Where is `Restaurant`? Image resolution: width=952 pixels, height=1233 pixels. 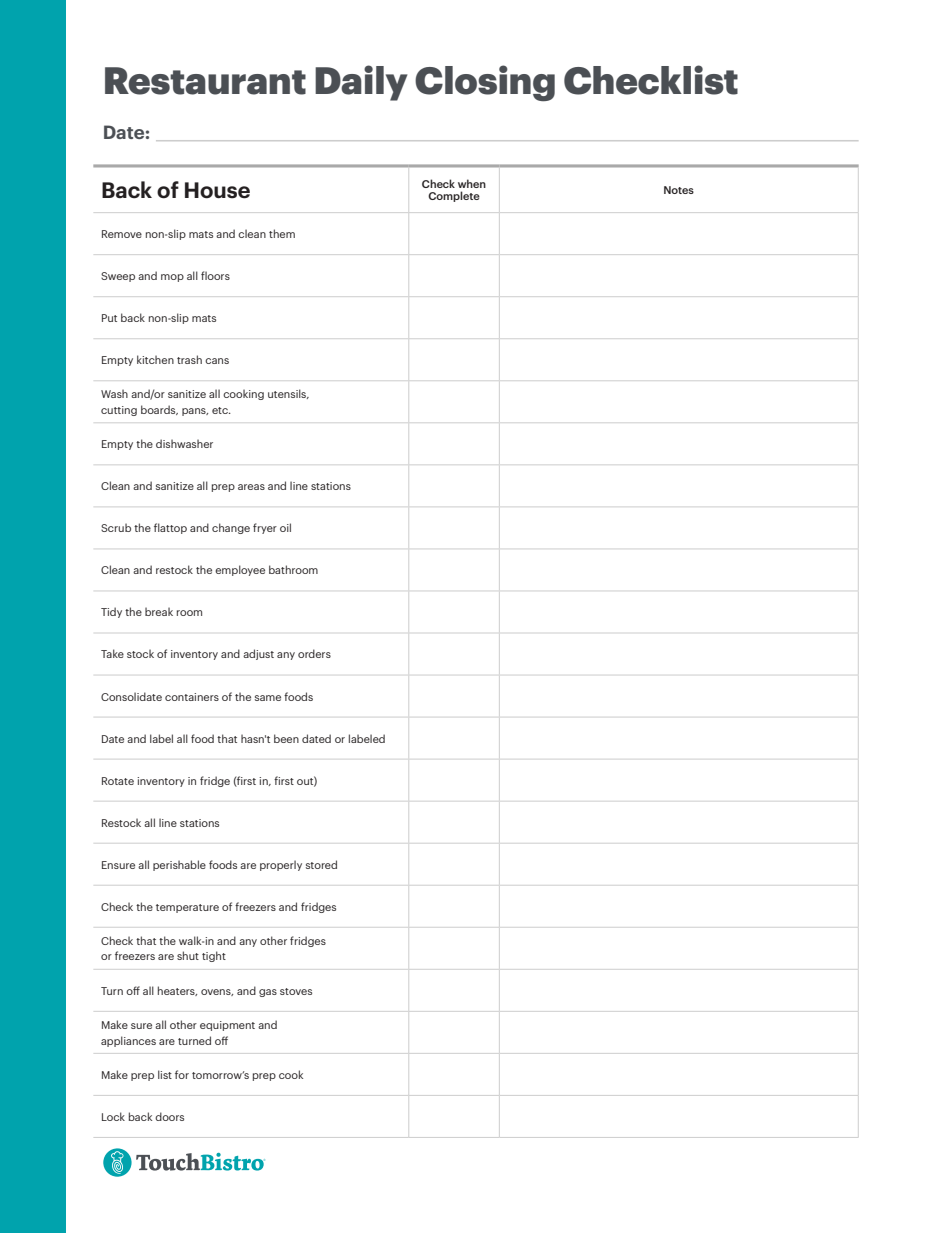 Restaurant is located at coordinates (205, 81).
